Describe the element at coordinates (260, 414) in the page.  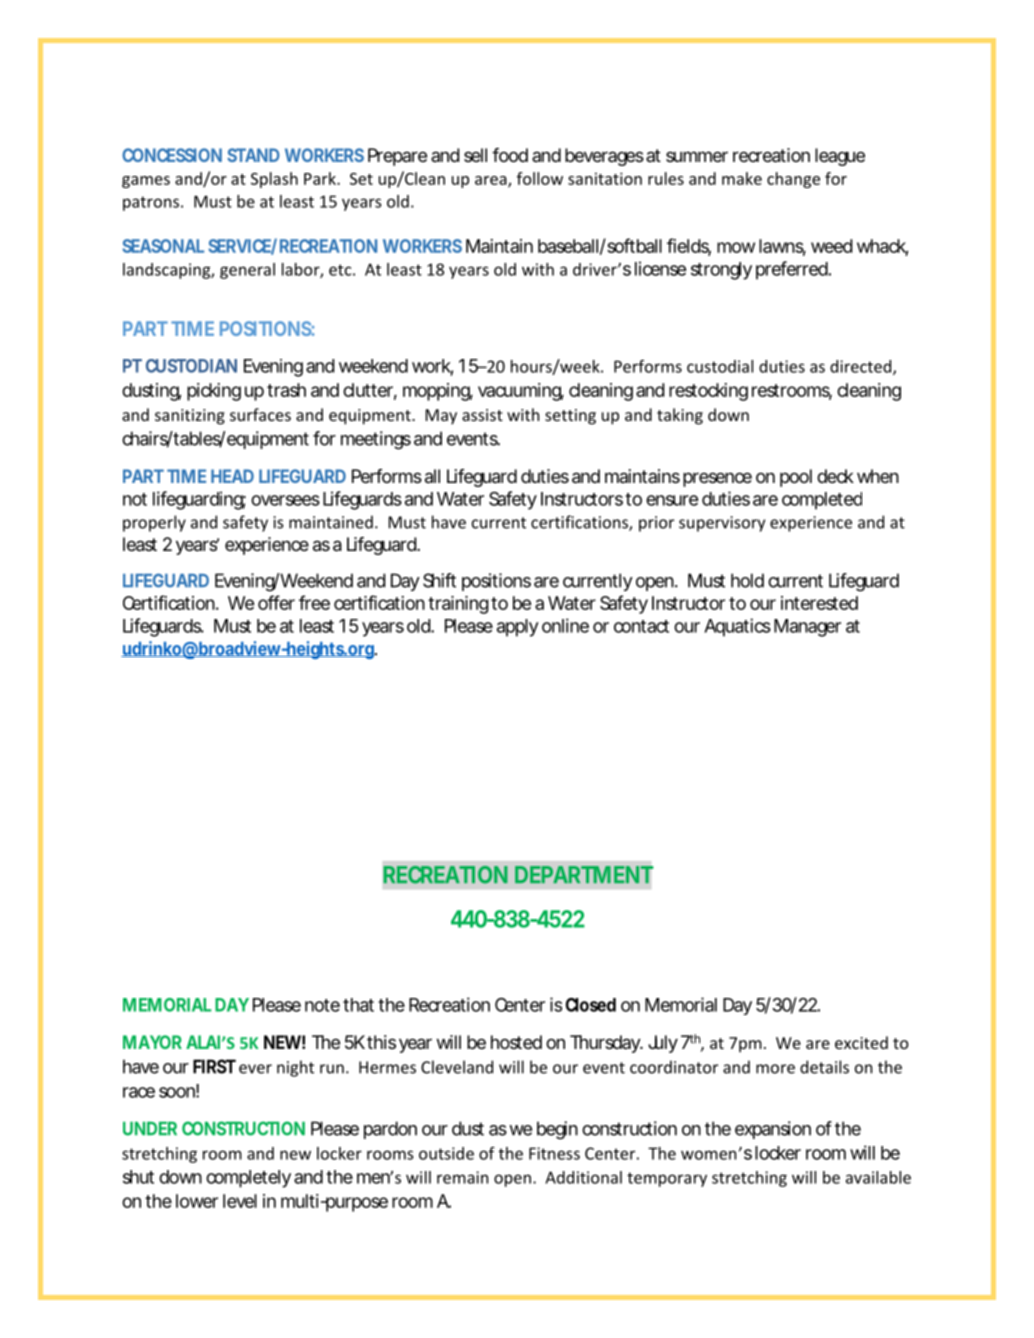
I see `surfaces` at that location.
